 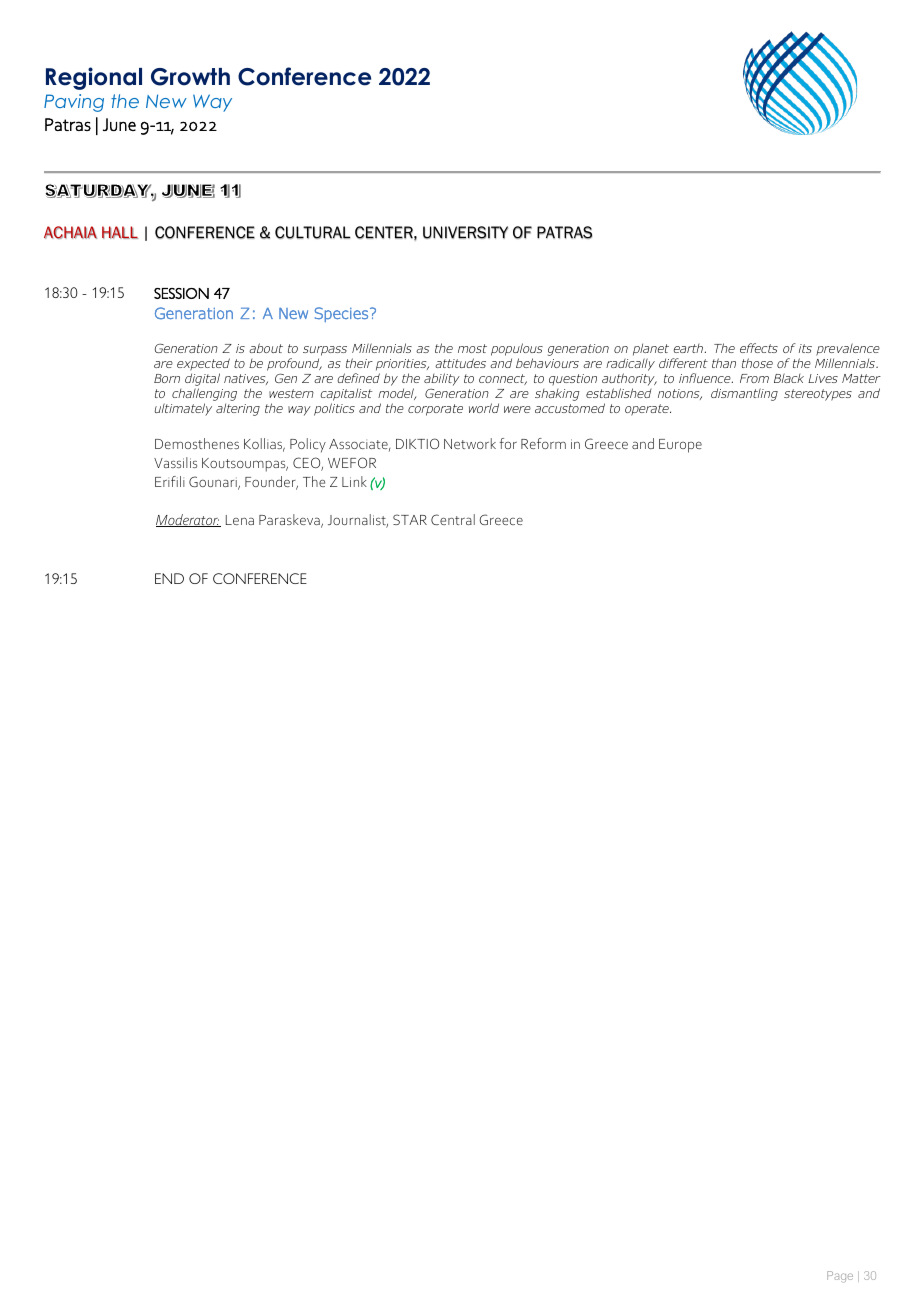 I want to click on Vassilis, so click(x=175, y=462).
